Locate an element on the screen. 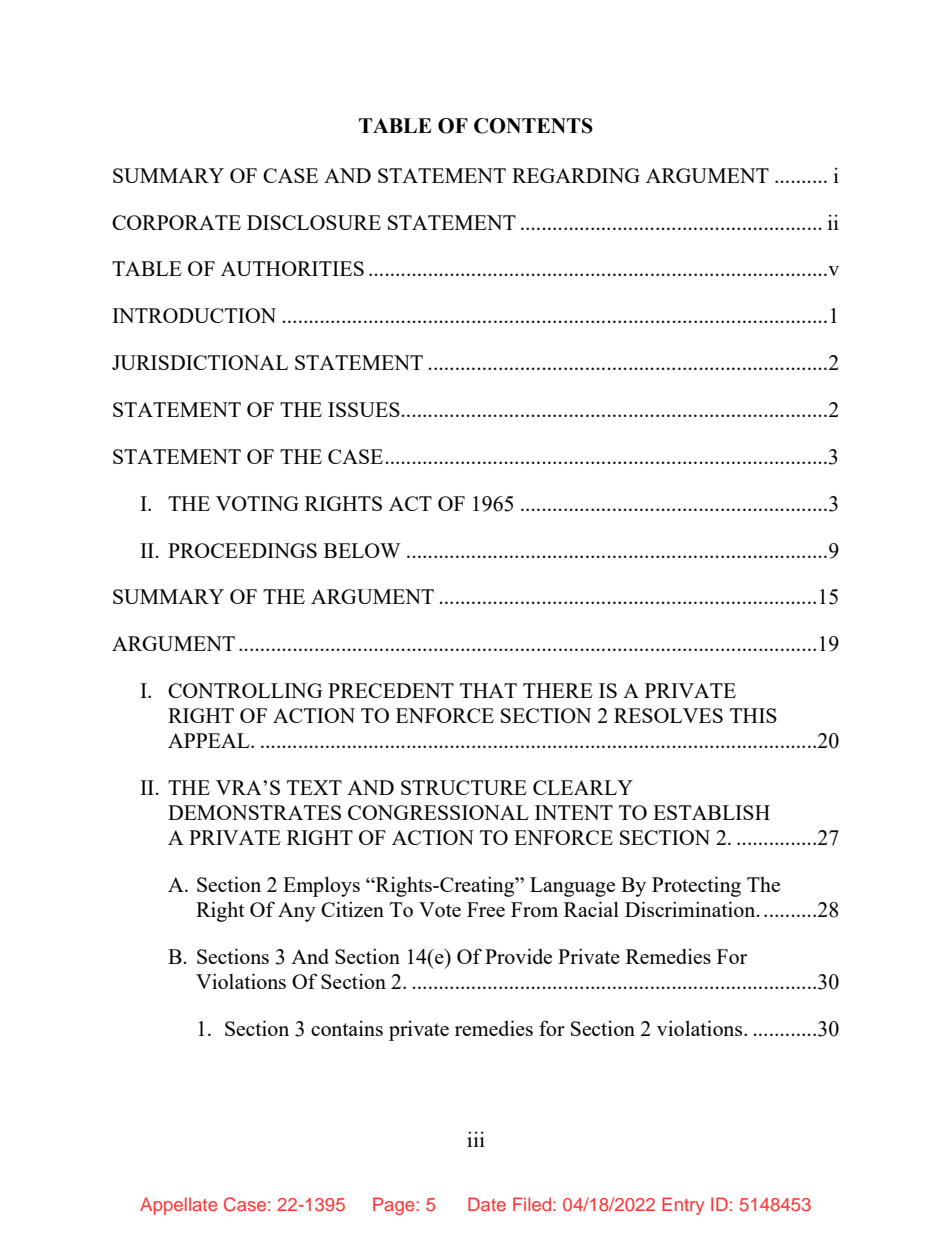 The image size is (952, 1233). ESTABLISH is located at coordinates (711, 812).
